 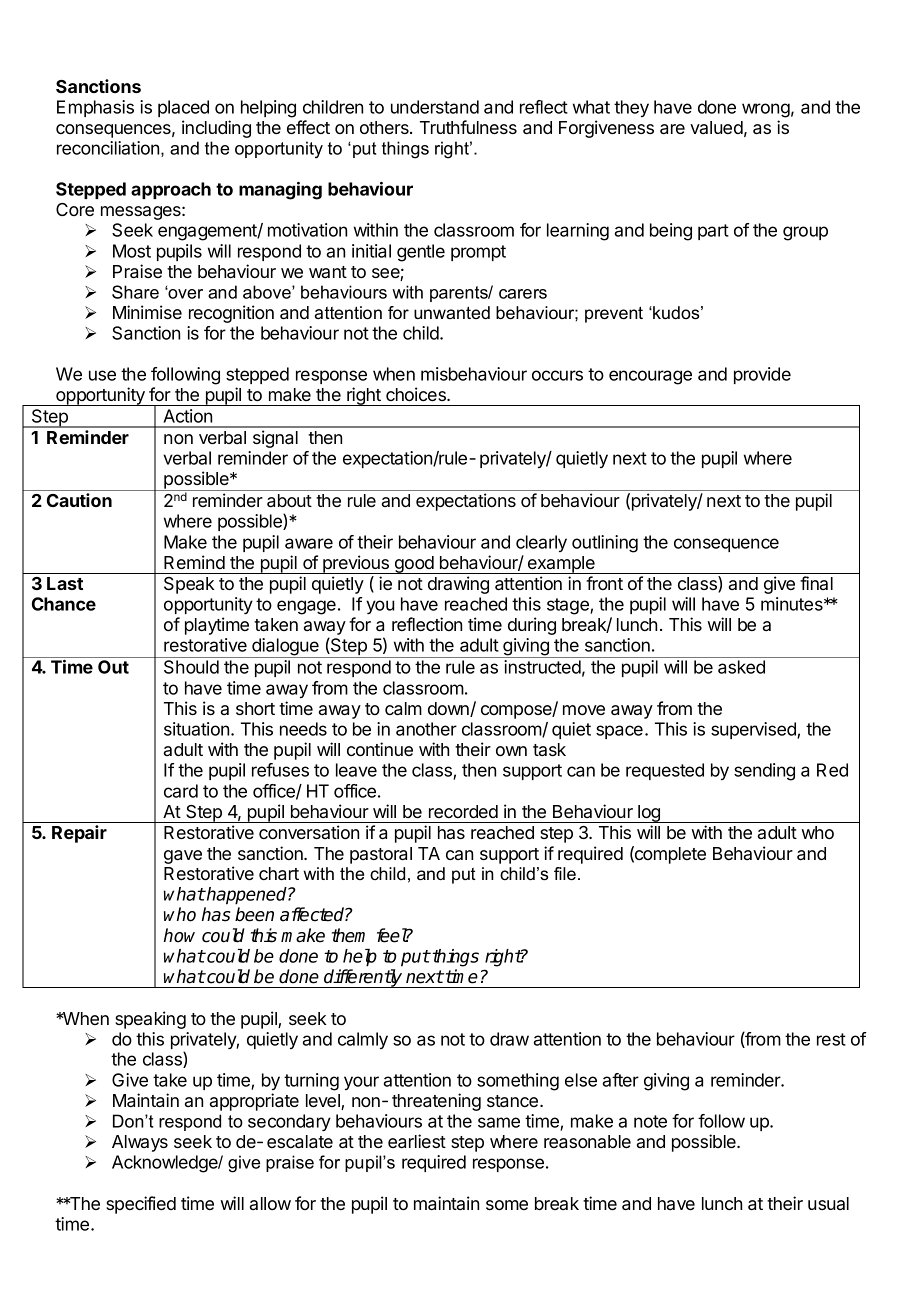 What do you see at coordinates (108, 148) in the image?
I see `reconciliation` at bounding box center [108, 148].
